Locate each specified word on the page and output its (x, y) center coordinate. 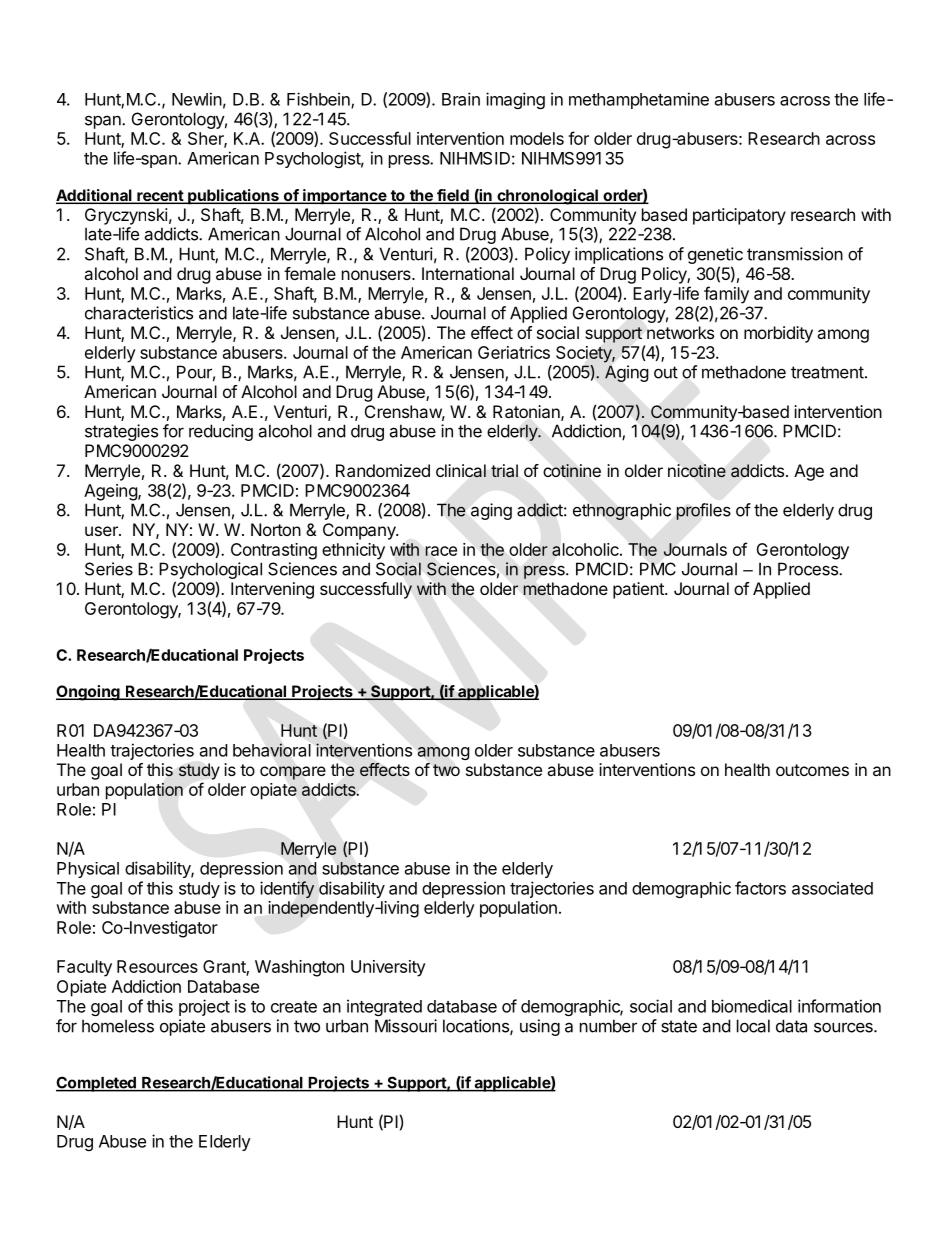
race (441, 551)
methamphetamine (639, 100)
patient (639, 590)
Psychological (210, 570)
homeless (118, 1026)
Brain (461, 99)
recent (160, 197)
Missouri (406, 1026)
